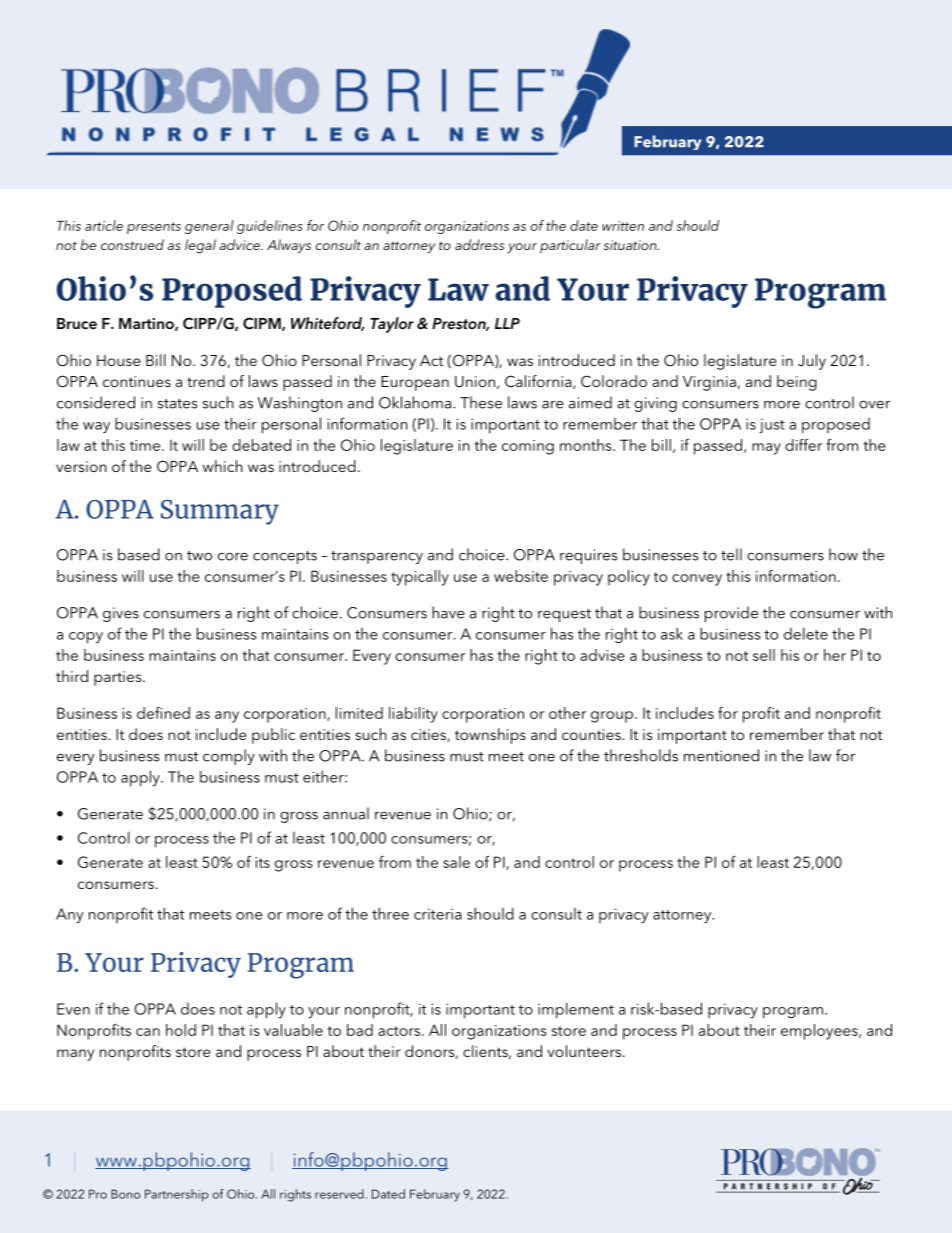 This document has width=952, height=1233. What do you see at coordinates (631, 245) in the document?
I see `situation` at bounding box center [631, 245].
